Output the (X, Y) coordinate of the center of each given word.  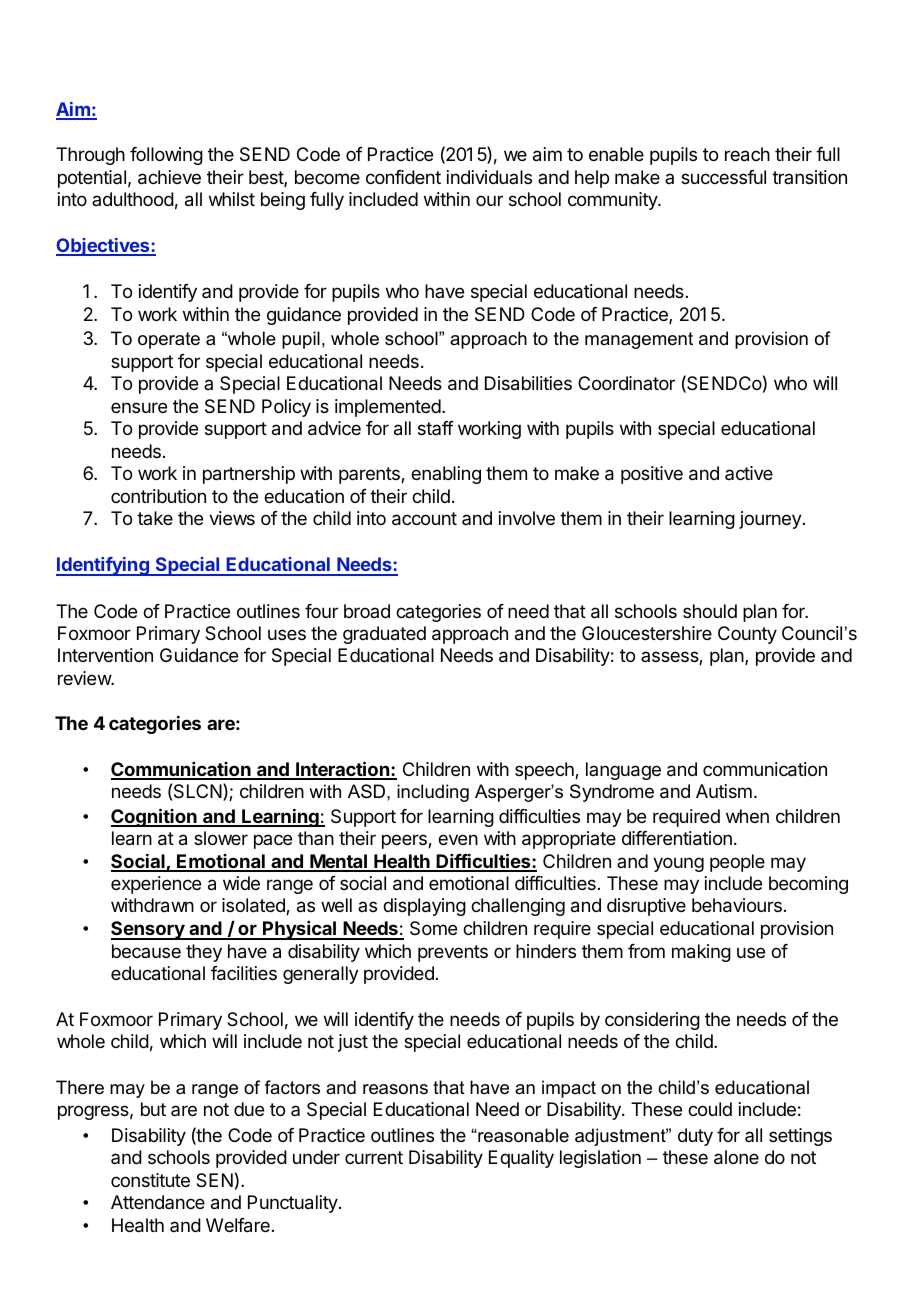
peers (405, 841)
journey (770, 520)
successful (723, 177)
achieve (169, 177)
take (155, 518)
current (374, 1157)
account (424, 519)
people (737, 863)
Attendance (158, 1202)
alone (736, 1157)
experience (156, 885)
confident (403, 177)
